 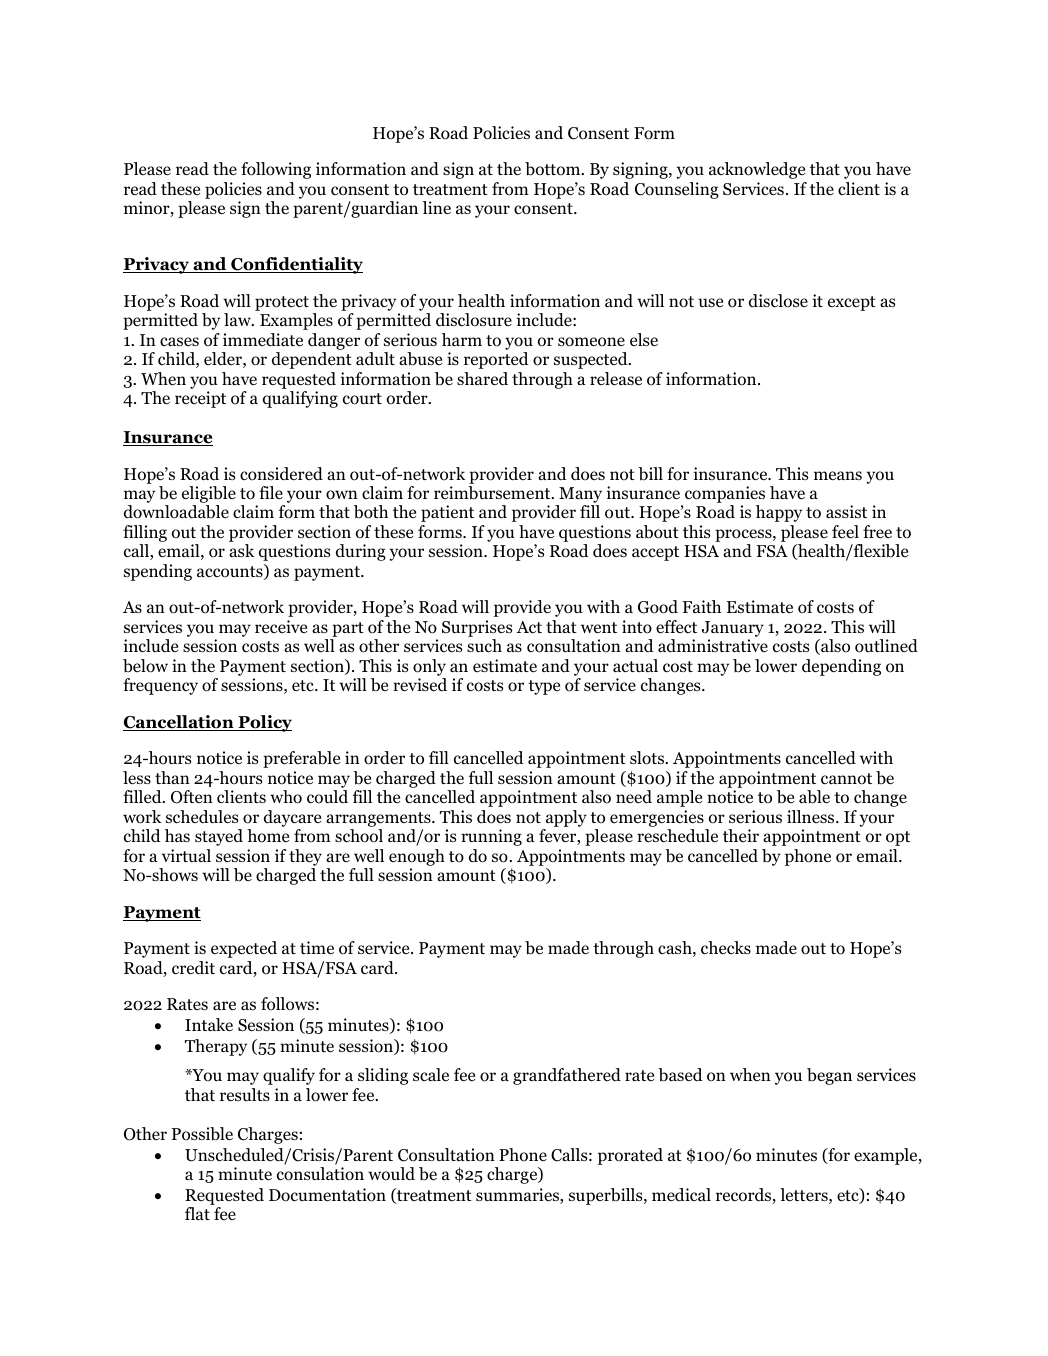 I want to click on acknowledge, so click(x=757, y=170).
